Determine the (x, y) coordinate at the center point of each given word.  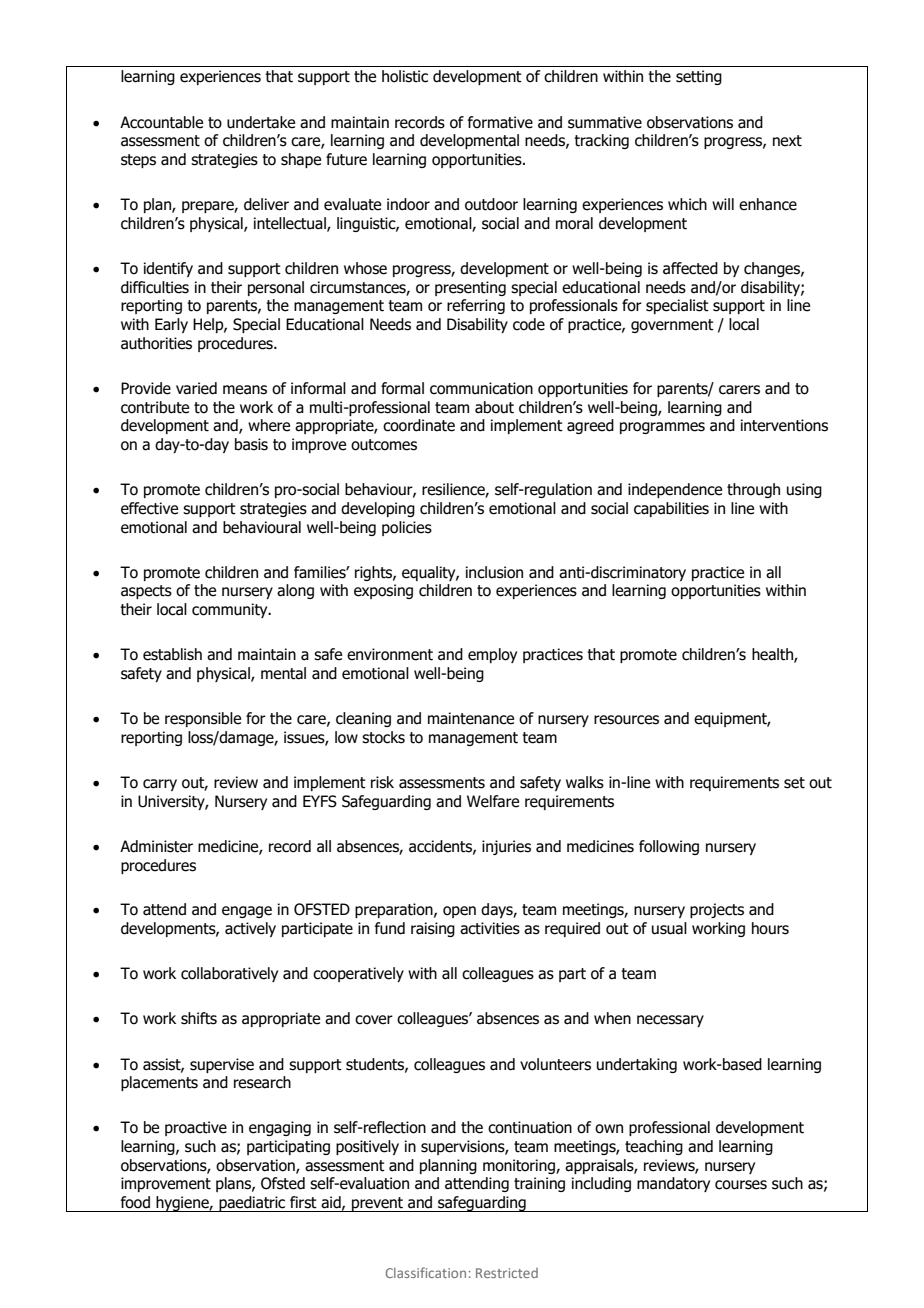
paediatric (252, 1204)
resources (626, 720)
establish (172, 654)
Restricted (507, 1273)
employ (492, 655)
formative (500, 122)
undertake (261, 122)
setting (699, 77)
